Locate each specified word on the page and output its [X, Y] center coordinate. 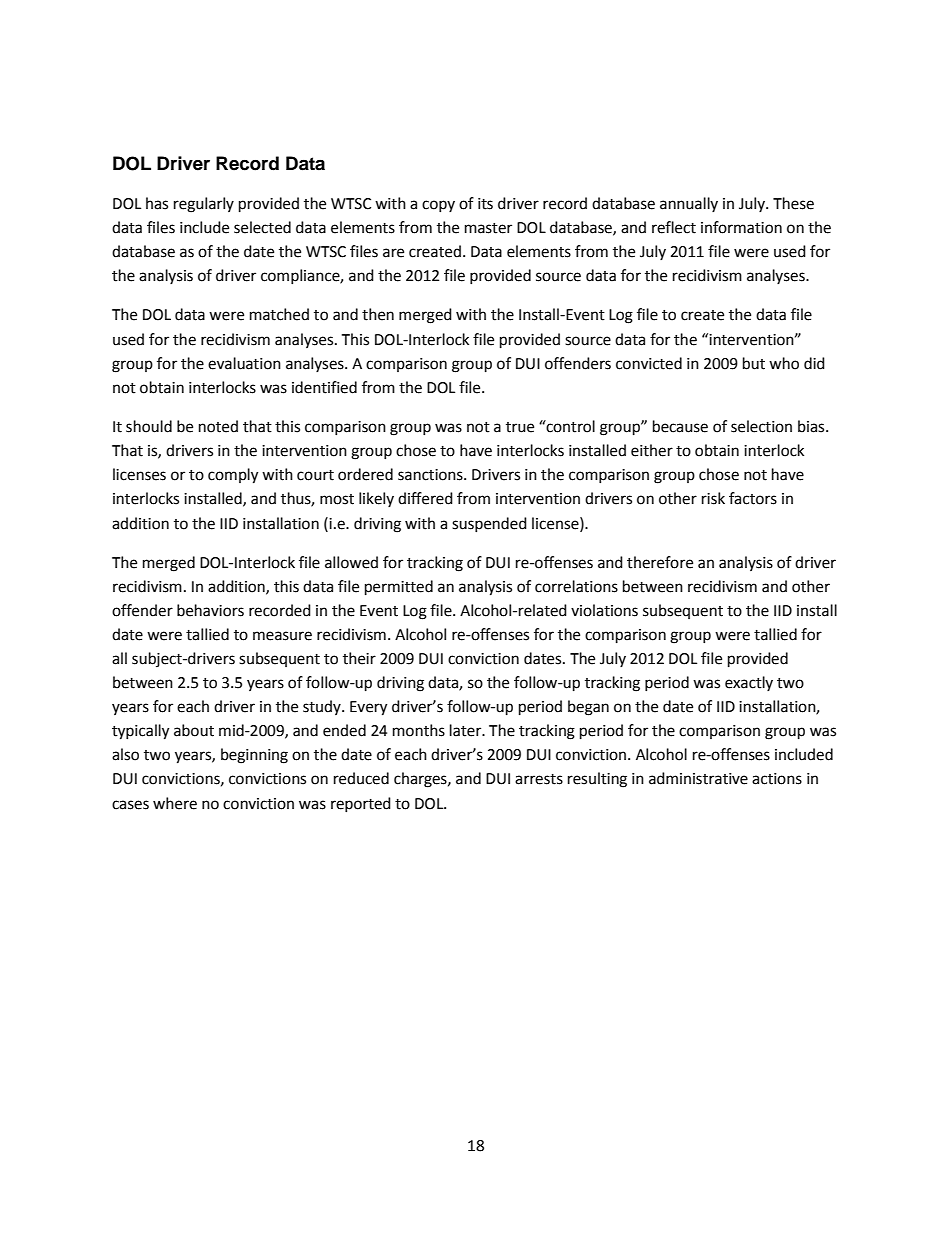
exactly [749, 683]
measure [282, 636]
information [741, 227]
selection [761, 426]
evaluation [244, 363]
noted [218, 426]
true [520, 427]
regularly [204, 205]
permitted [399, 588]
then [378, 314]
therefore [660, 562]
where [175, 803]
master [488, 228]
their [359, 658]
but [754, 363]
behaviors [210, 610]
